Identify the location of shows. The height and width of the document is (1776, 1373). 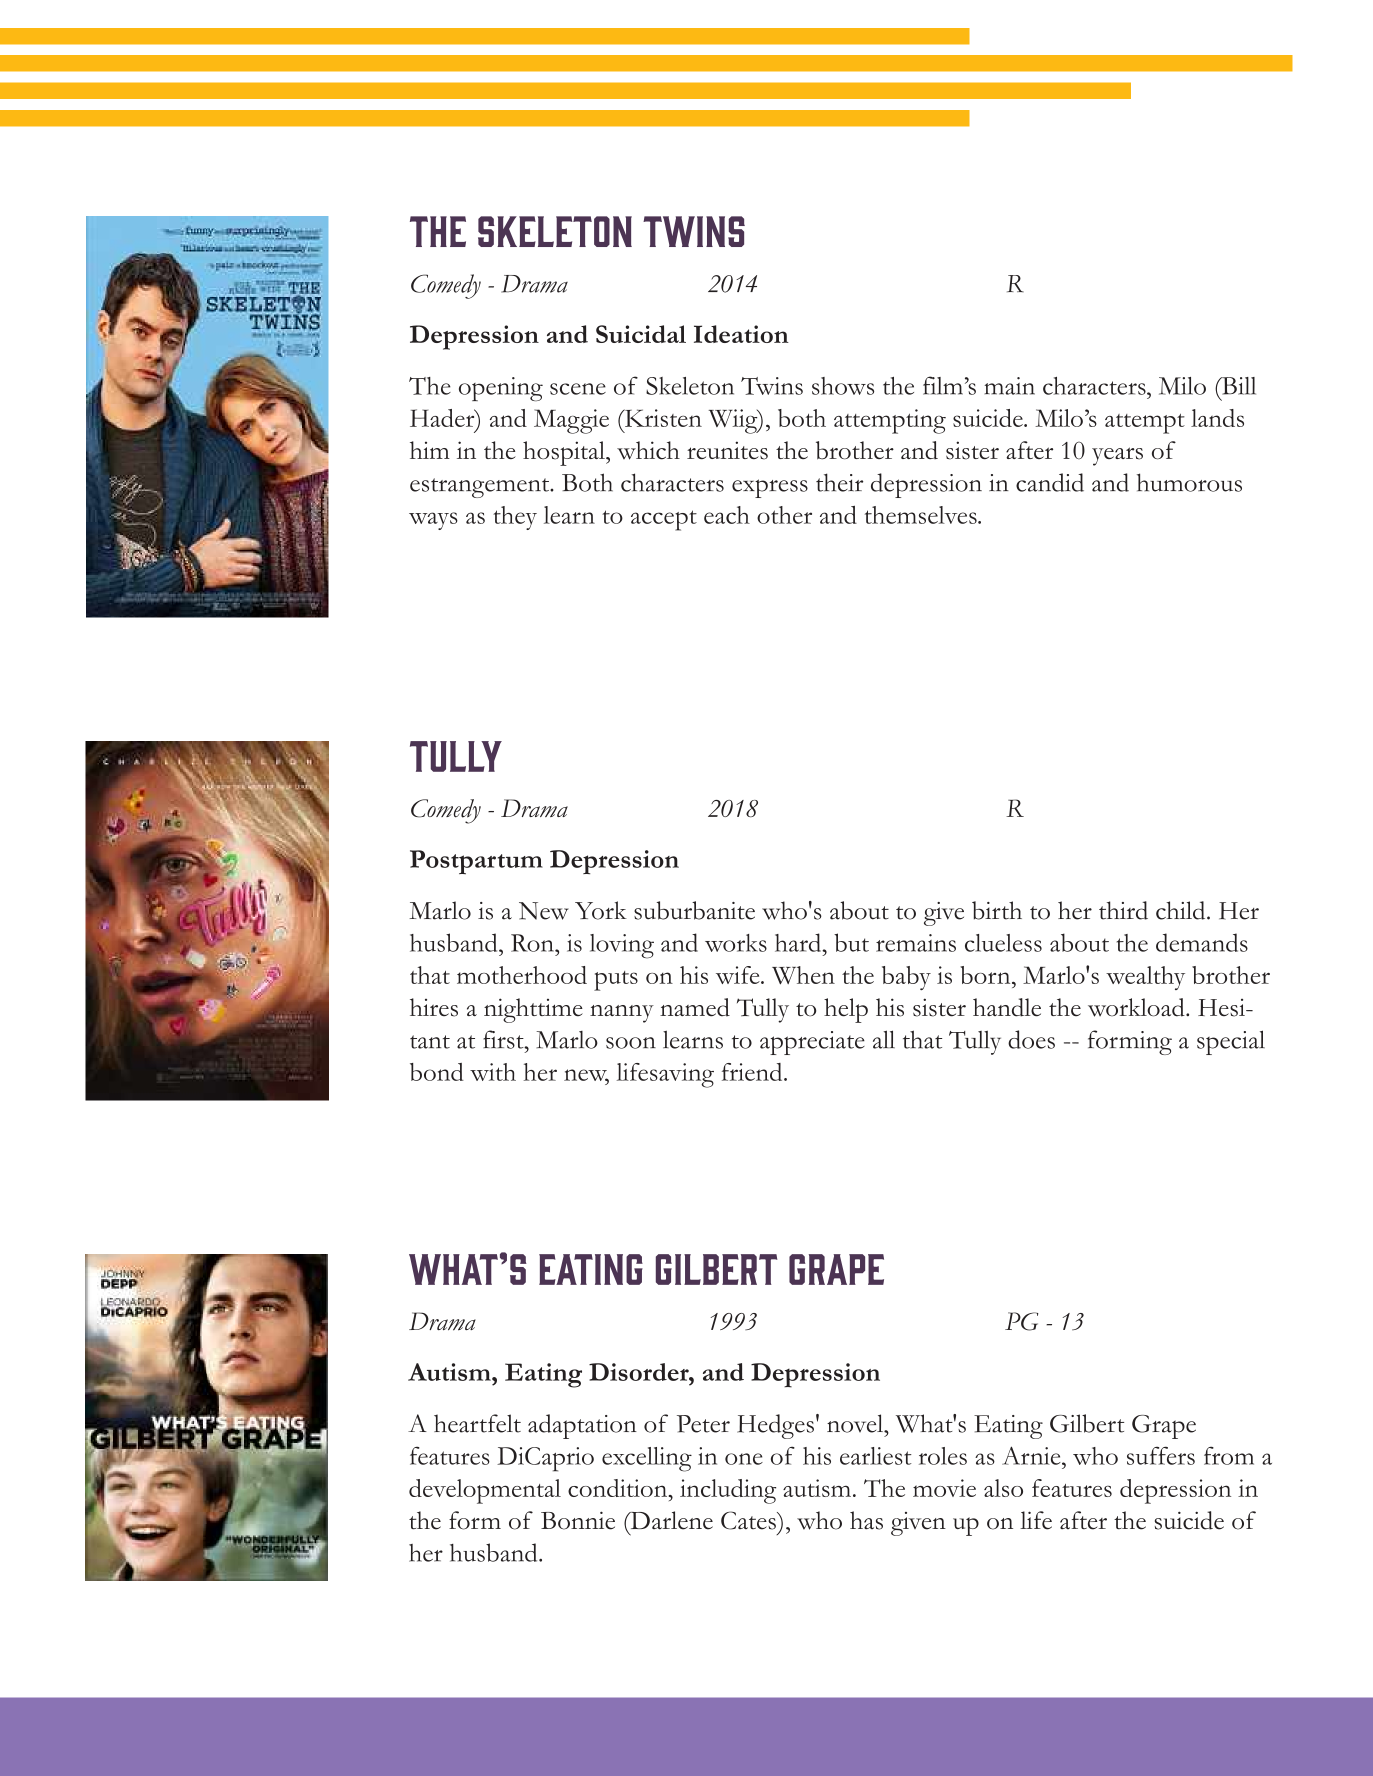
(843, 386).
